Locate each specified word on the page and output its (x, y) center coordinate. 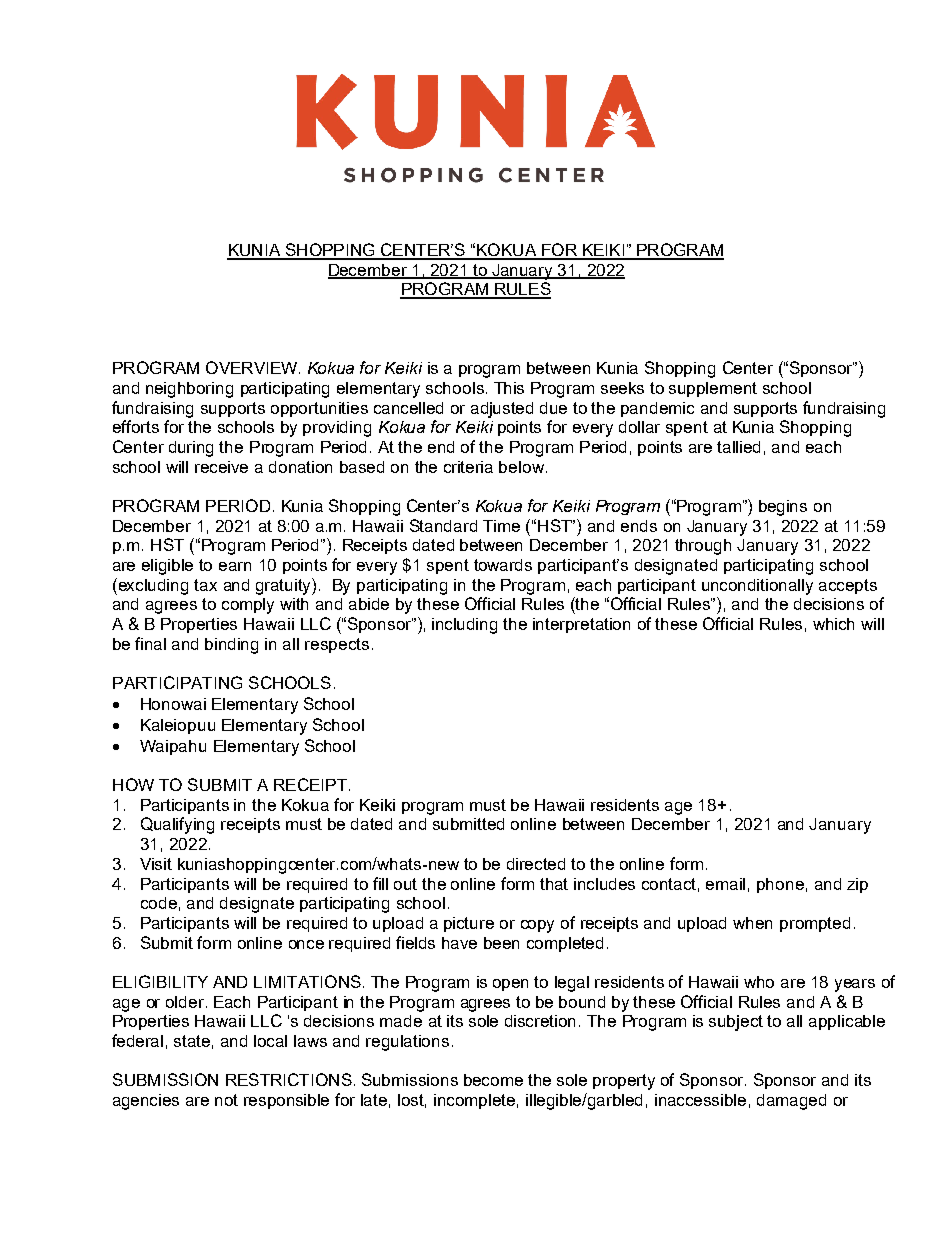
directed (536, 864)
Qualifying (177, 825)
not (226, 1100)
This (509, 388)
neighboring (189, 390)
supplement (713, 389)
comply (248, 606)
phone (780, 885)
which (833, 624)
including (464, 626)
